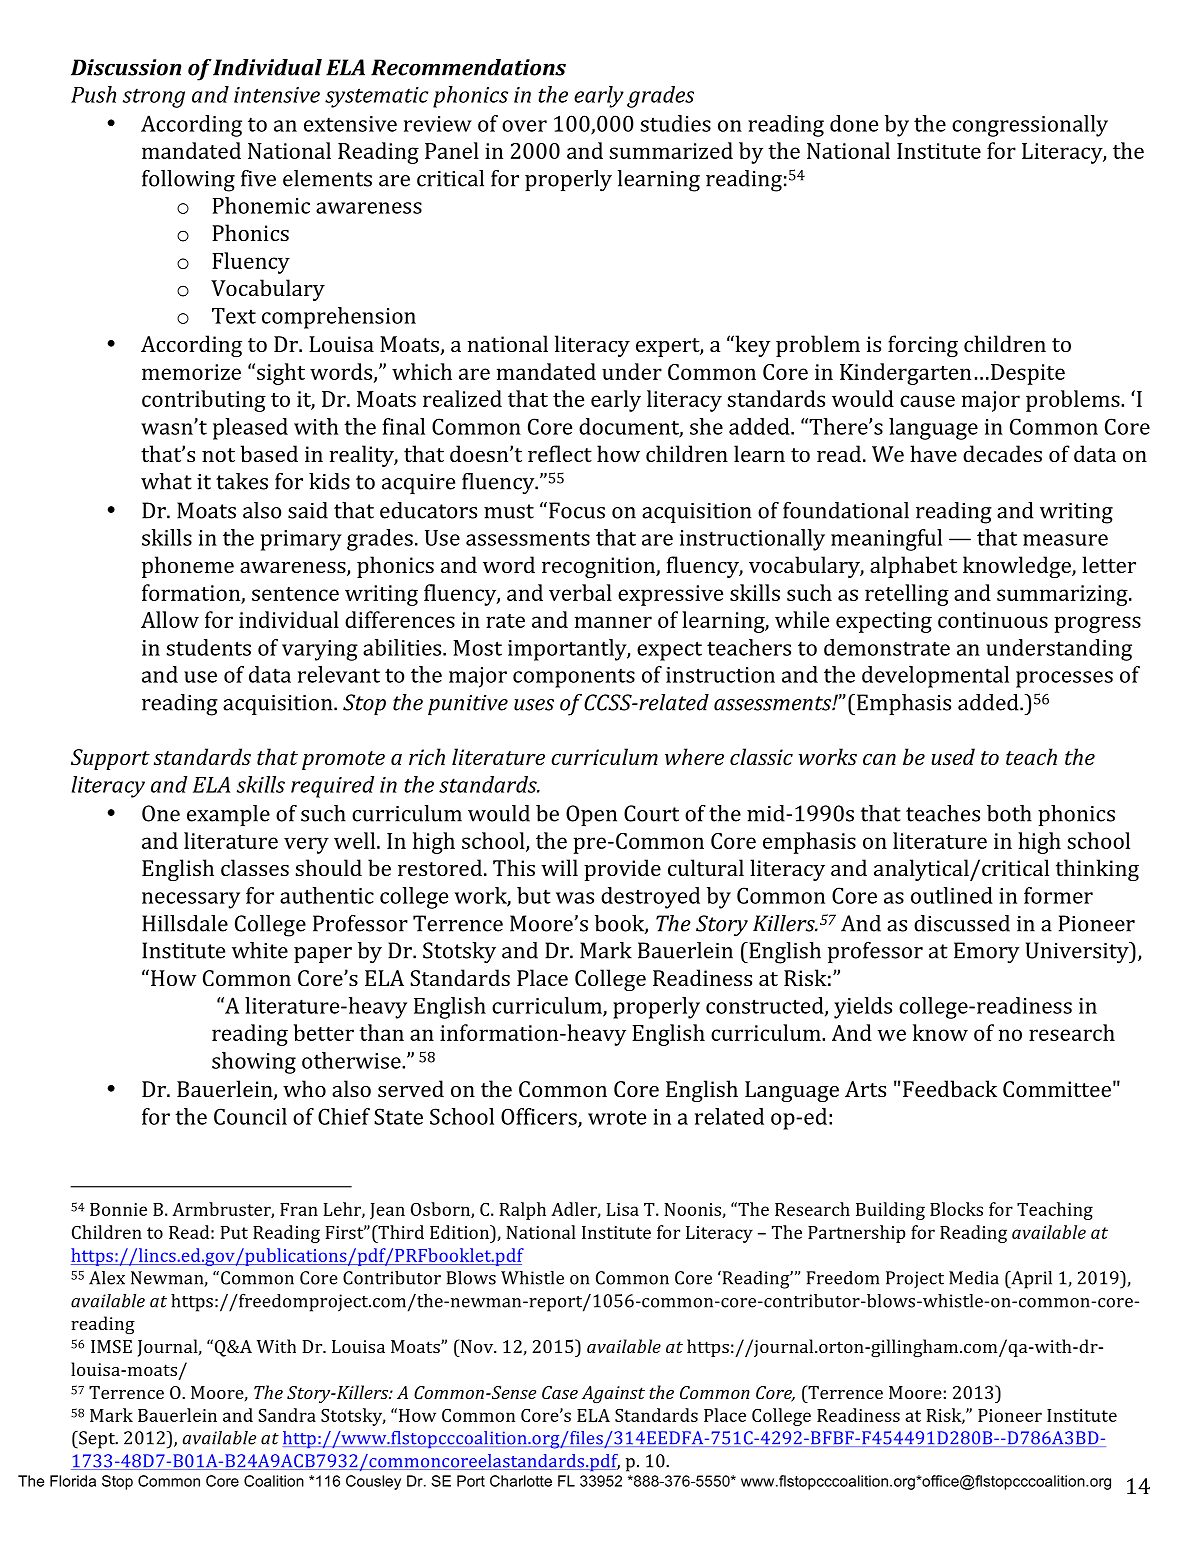 The height and width of the image is (1545, 1194). What do you see at coordinates (613, 1394) in the image?
I see `Against` at bounding box center [613, 1394].
